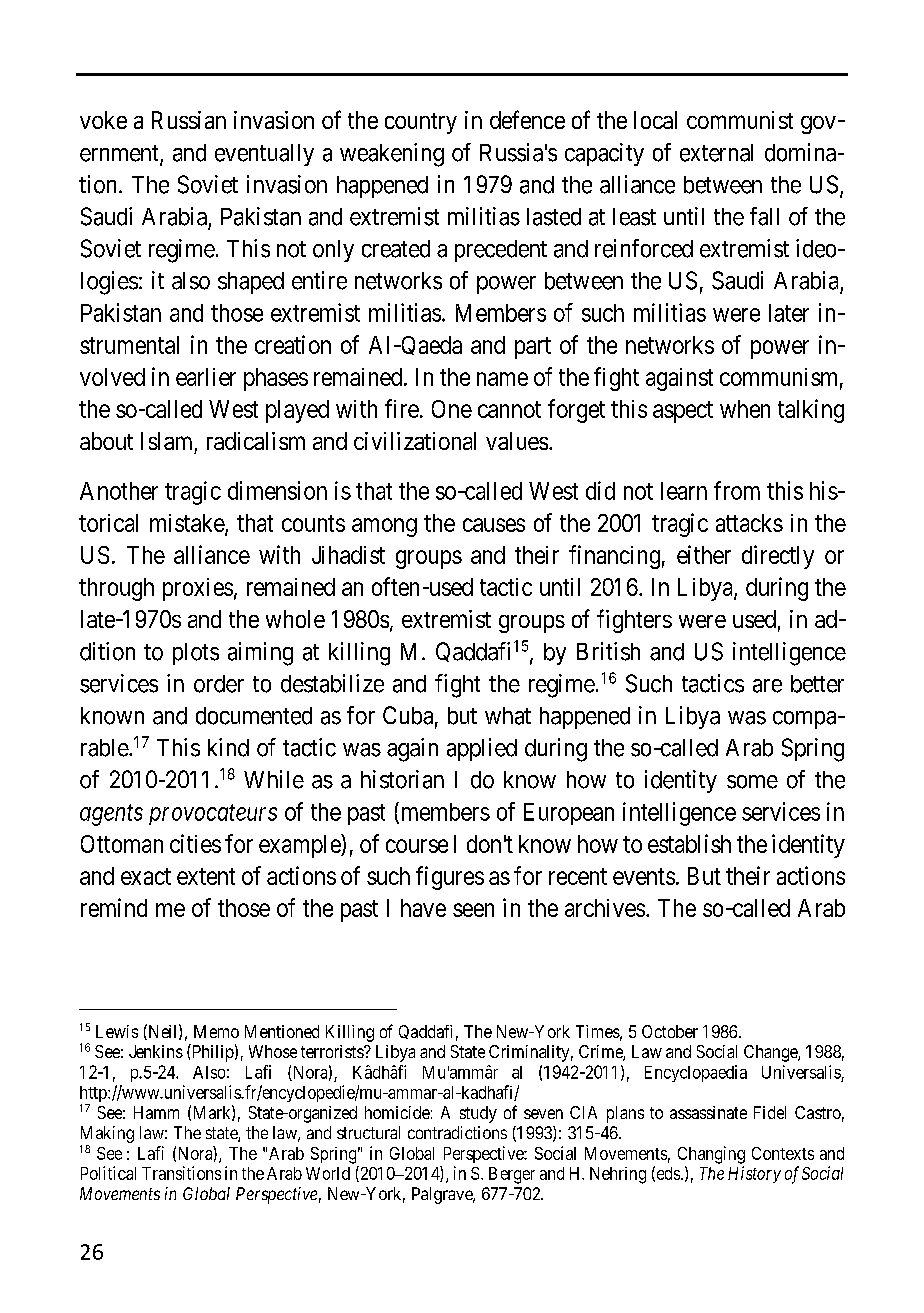 This page has width=924, height=1313. I want to click on Hamm, so click(156, 1112).
